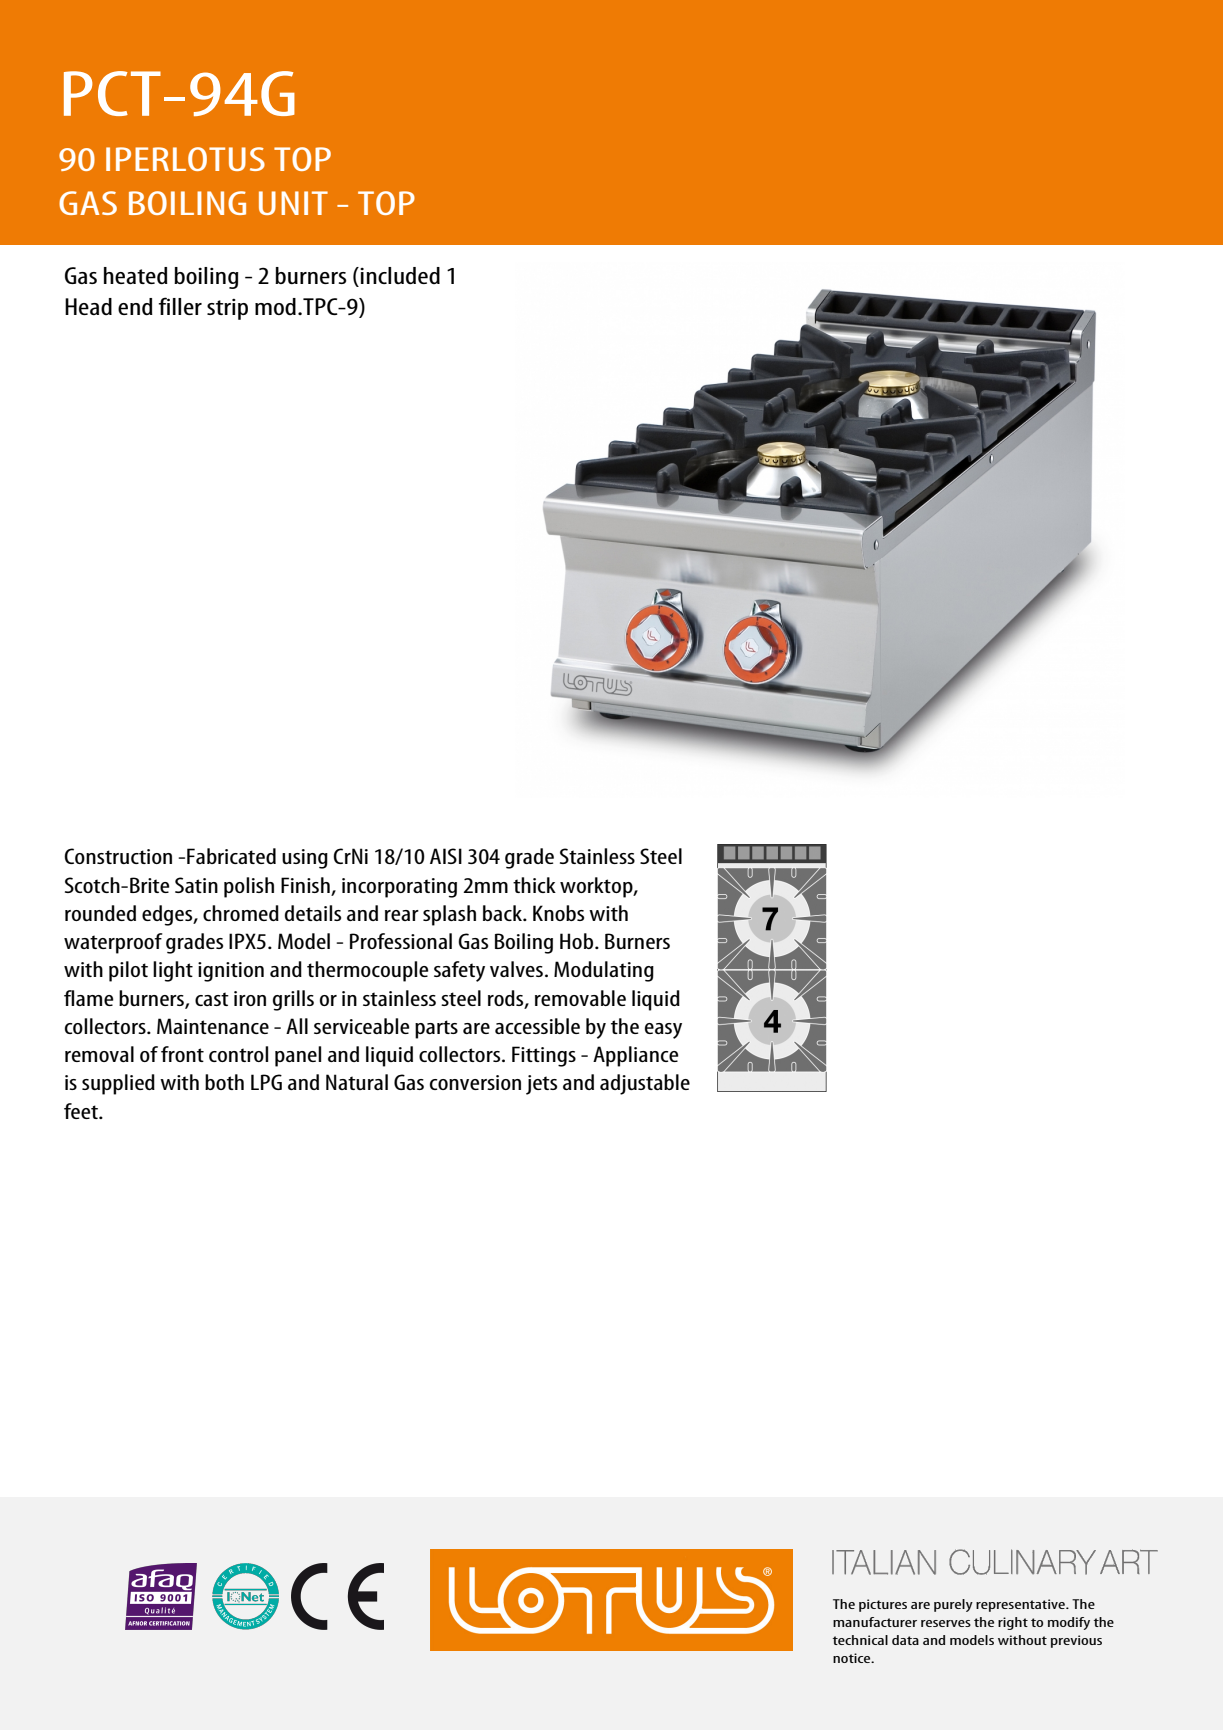  Describe the element at coordinates (853, 1658) in the screenshot. I see `notice` at that location.
